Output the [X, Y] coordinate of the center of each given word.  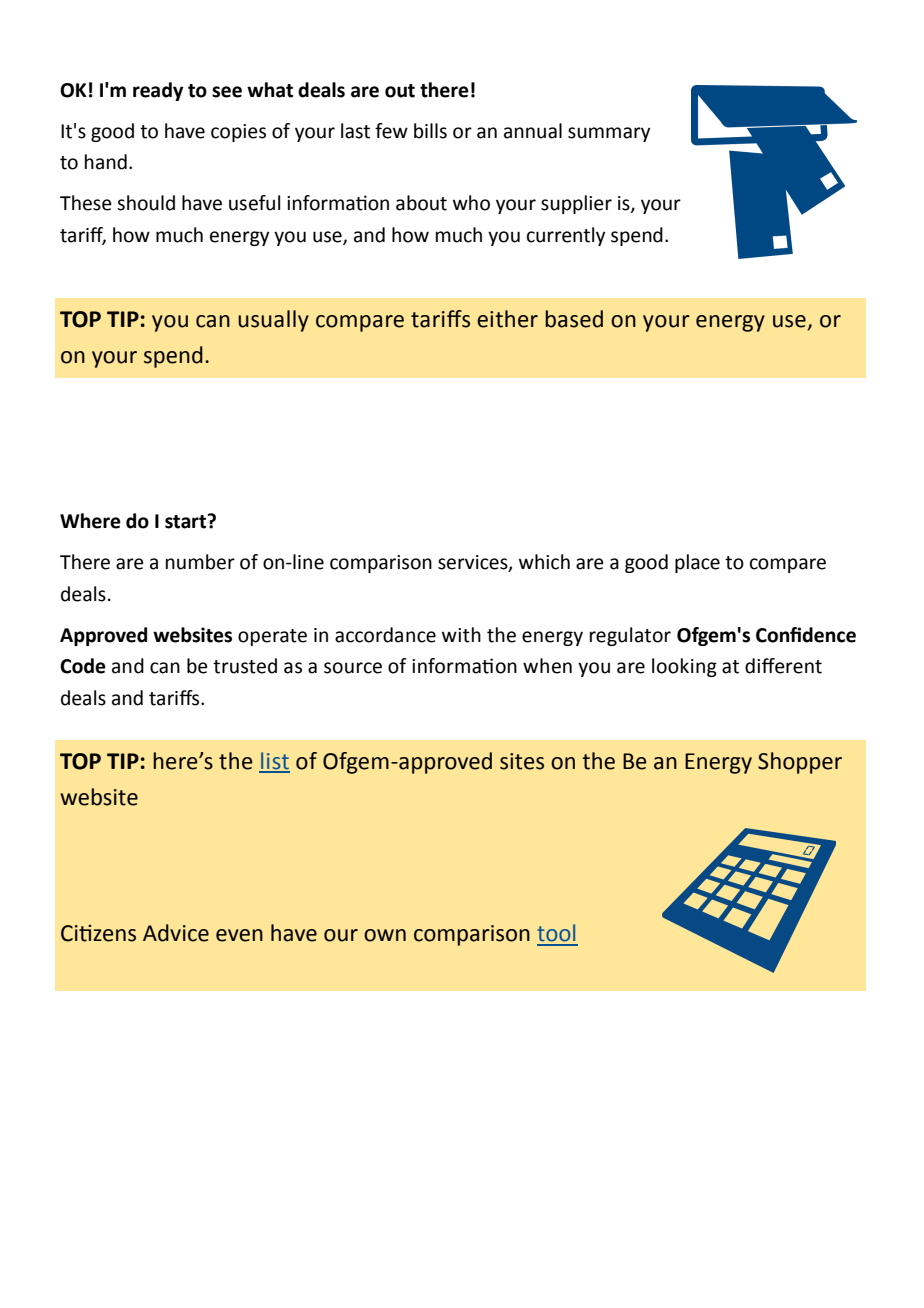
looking [684, 667]
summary [609, 134]
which [544, 562]
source [353, 668]
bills [430, 131]
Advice [176, 933]
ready [158, 91]
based [574, 319]
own [385, 935]
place [697, 563]
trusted [245, 666]
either [507, 319]
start [187, 521]
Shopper [800, 763]
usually [273, 321]
